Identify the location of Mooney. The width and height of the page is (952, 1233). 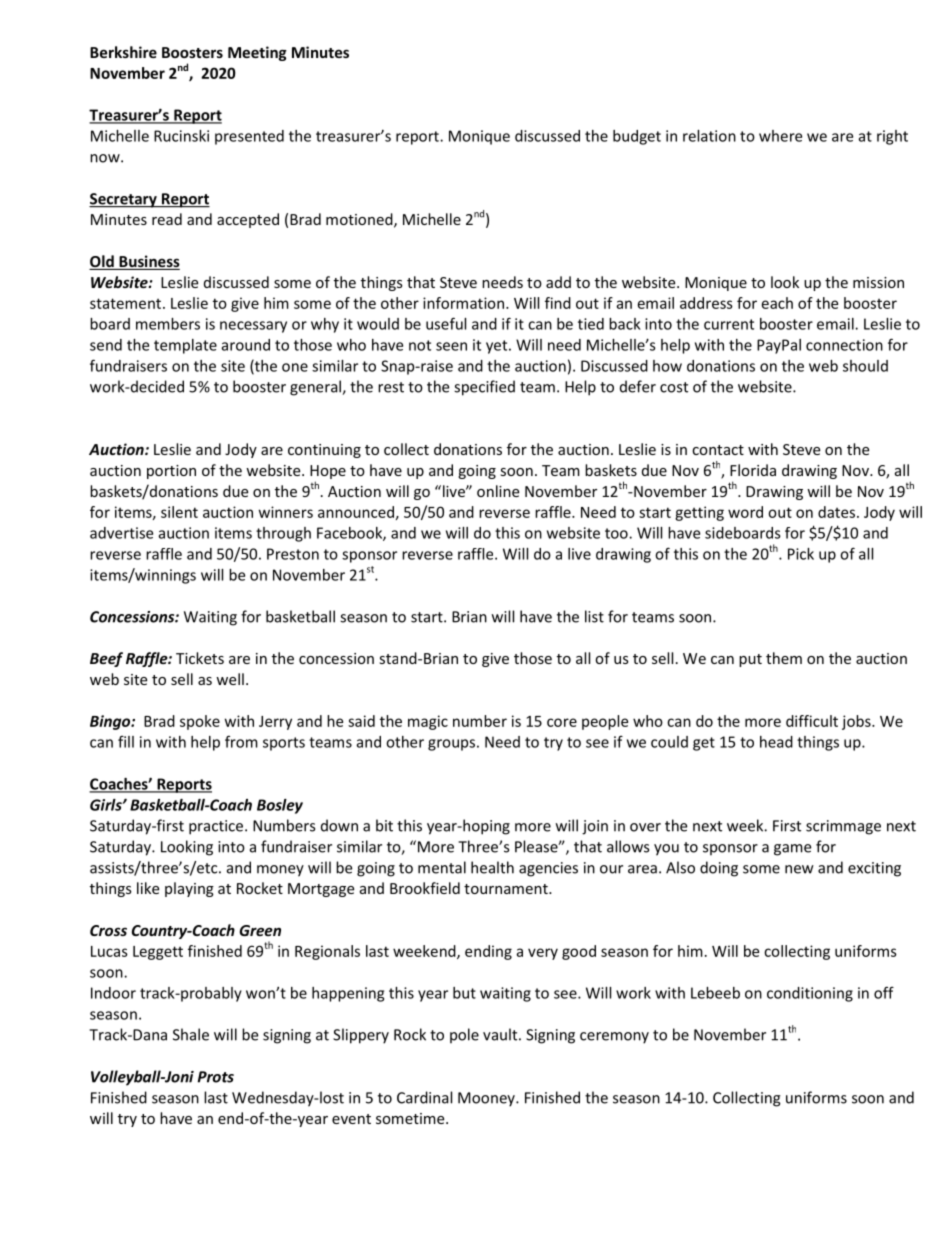
(487, 1099).
